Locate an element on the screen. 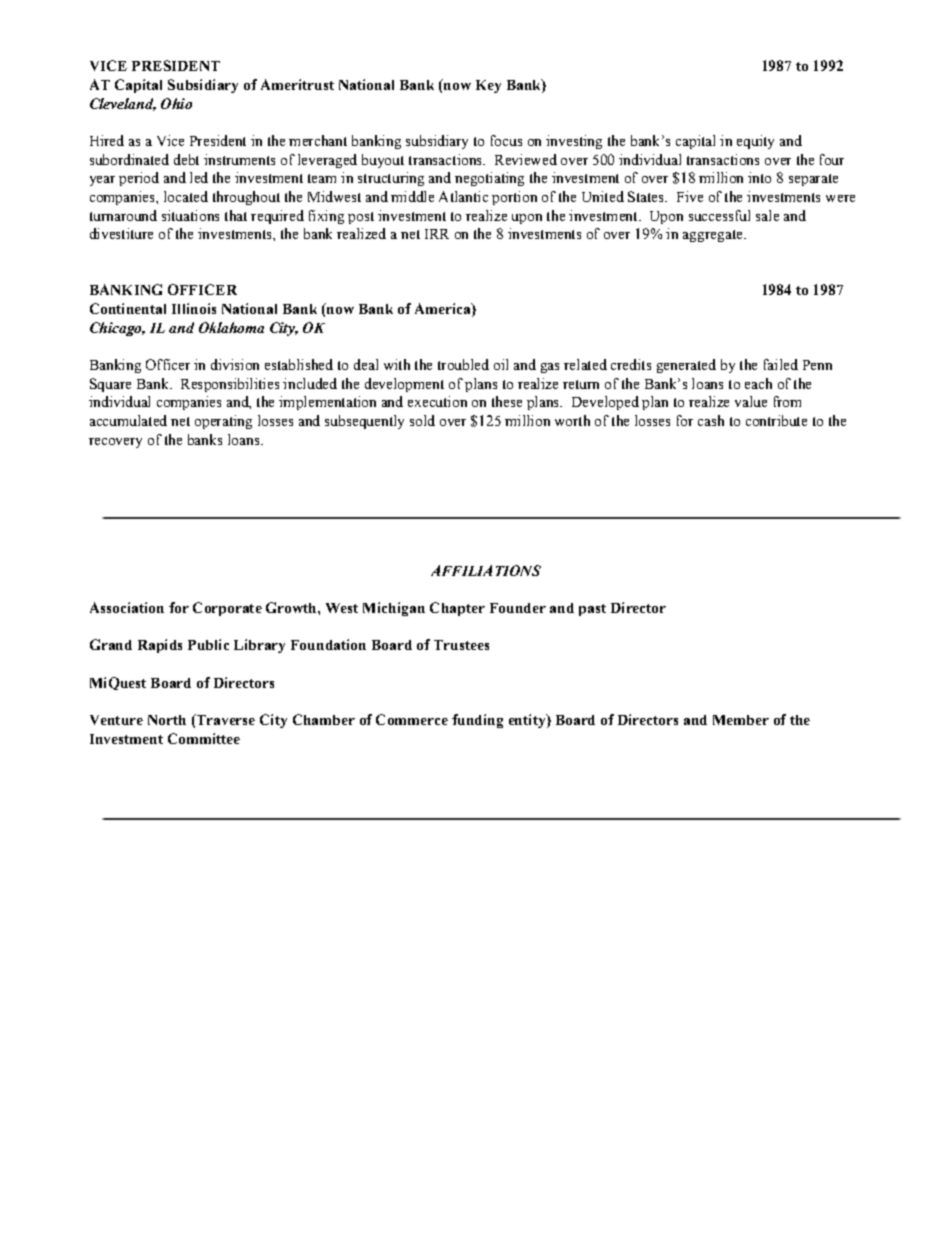  Key is located at coordinates (488, 86).
